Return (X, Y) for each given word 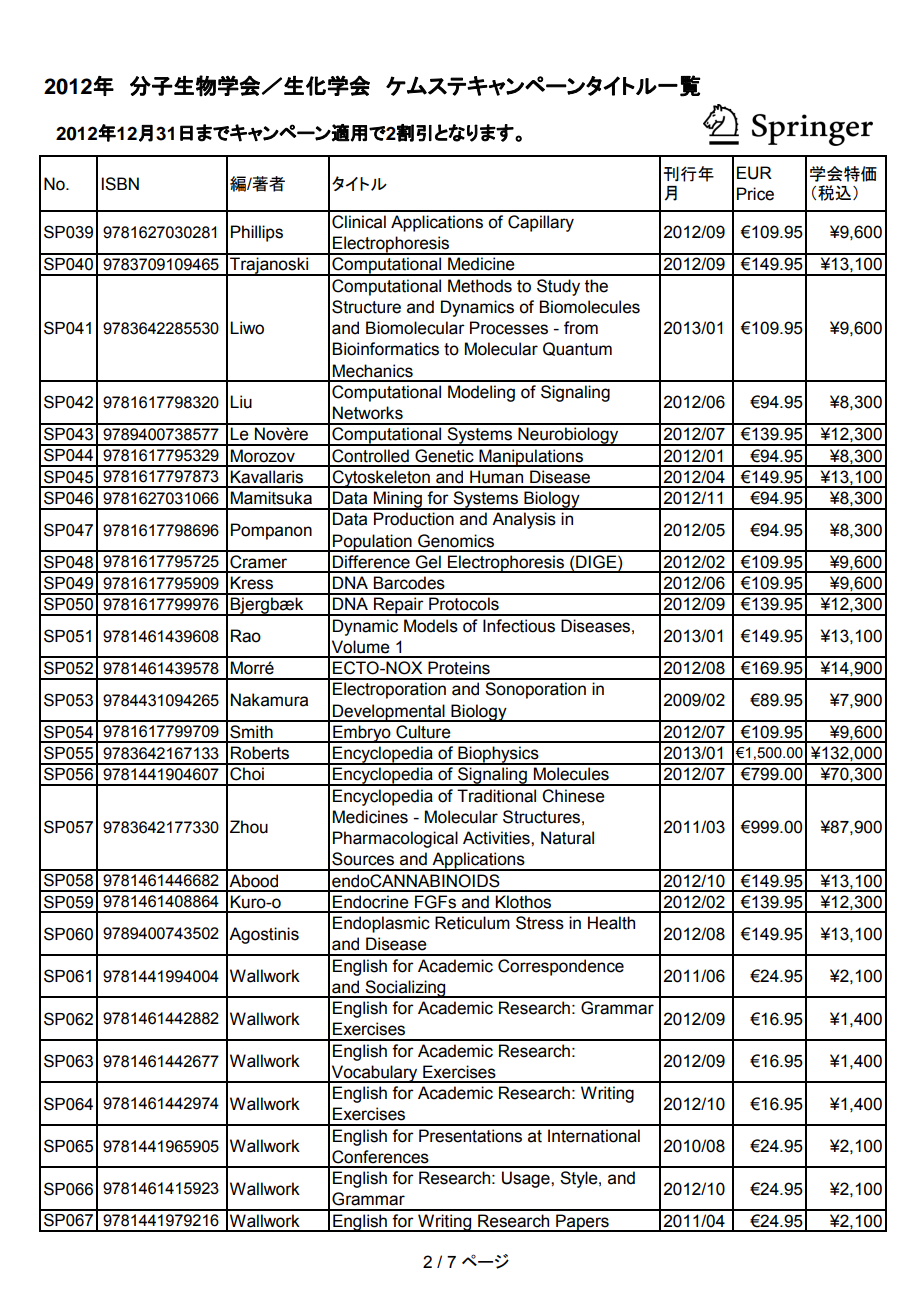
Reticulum (472, 923)
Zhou (249, 827)
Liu (241, 402)
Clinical (359, 222)
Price (755, 194)
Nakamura (269, 700)
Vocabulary (375, 1074)
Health (611, 923)
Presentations (470, 1136)
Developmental (389, 713)
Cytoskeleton (381, 479)
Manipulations (531, 458)
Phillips (257, 233)
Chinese (573, 796)
